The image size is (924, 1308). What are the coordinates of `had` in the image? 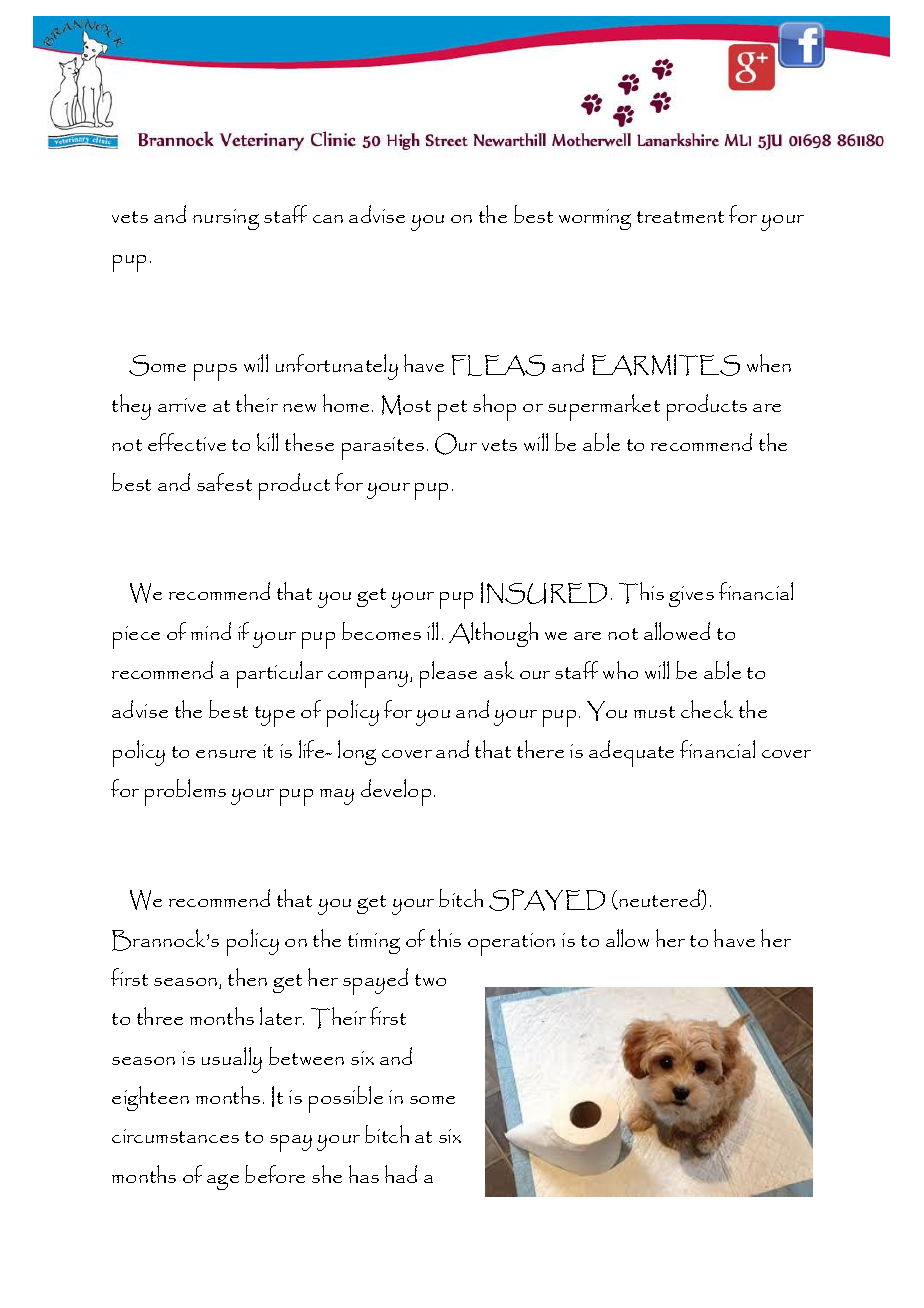 It's located at (401, 1174).
